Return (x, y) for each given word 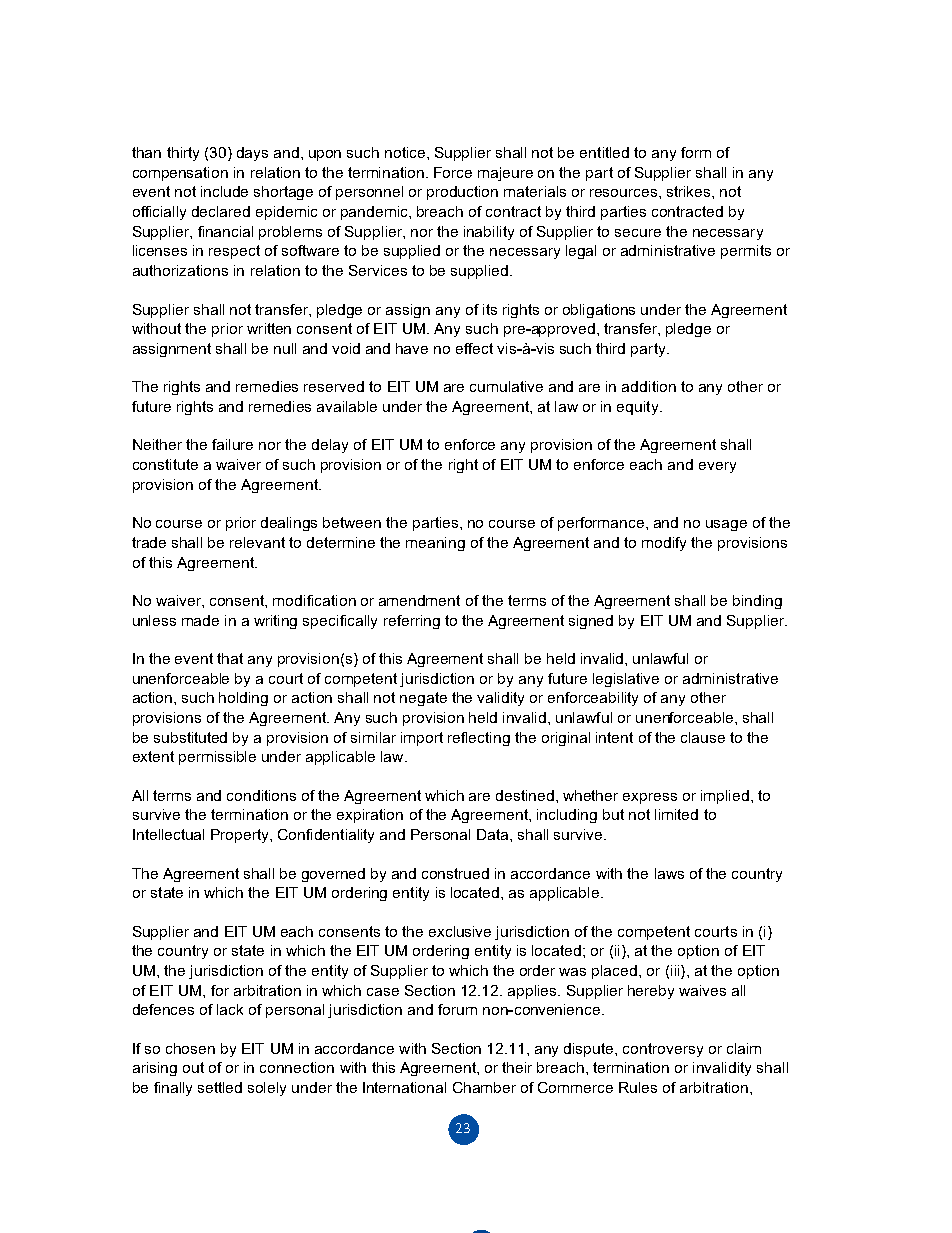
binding (757, 602)
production (462, 193)
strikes (690, 191)
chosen (190, 1048)
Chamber (484, 1087)
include (224, 191)
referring (412, 622)
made (200, 620)
